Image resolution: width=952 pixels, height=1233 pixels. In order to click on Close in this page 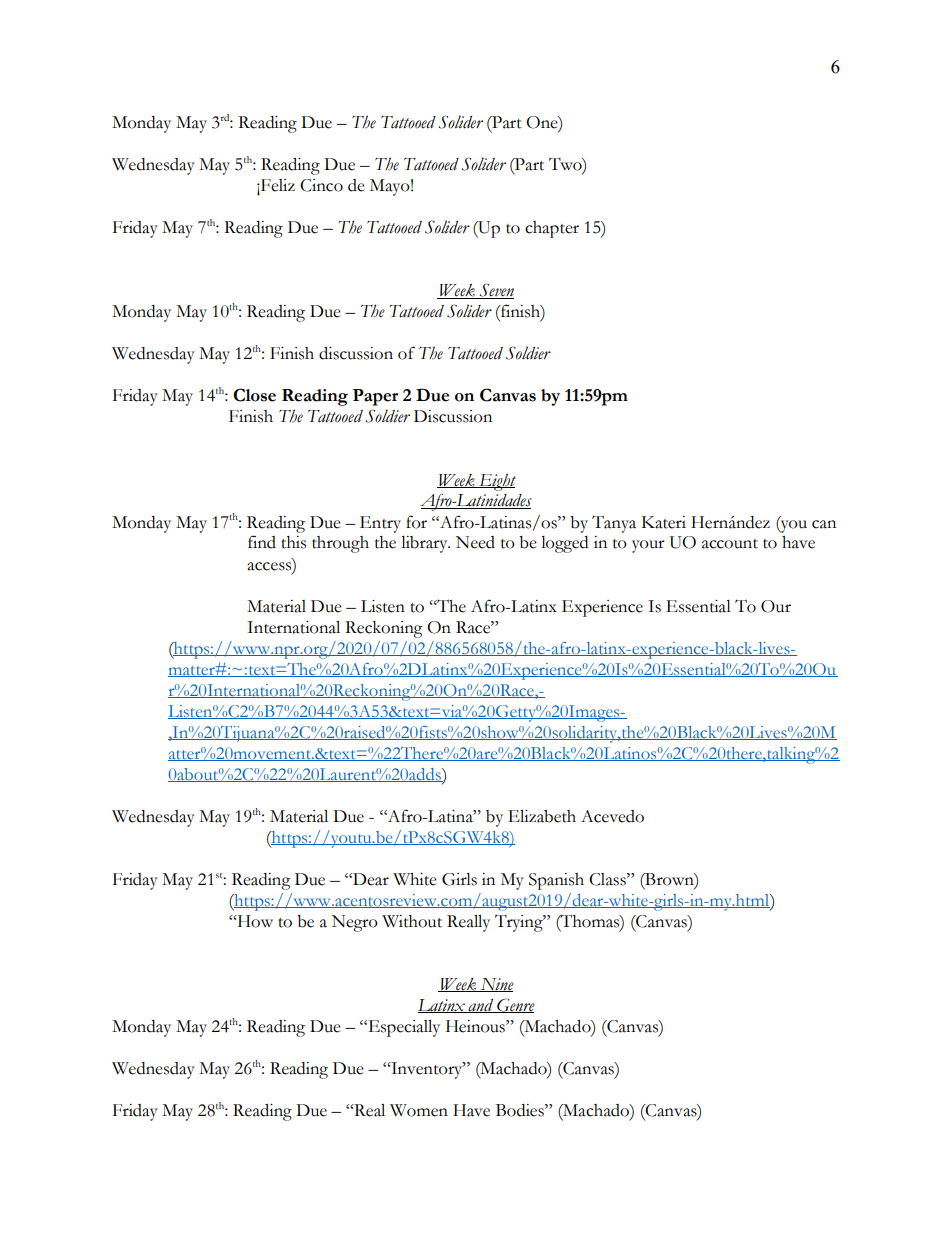, I will do `click(254, 395)`.
